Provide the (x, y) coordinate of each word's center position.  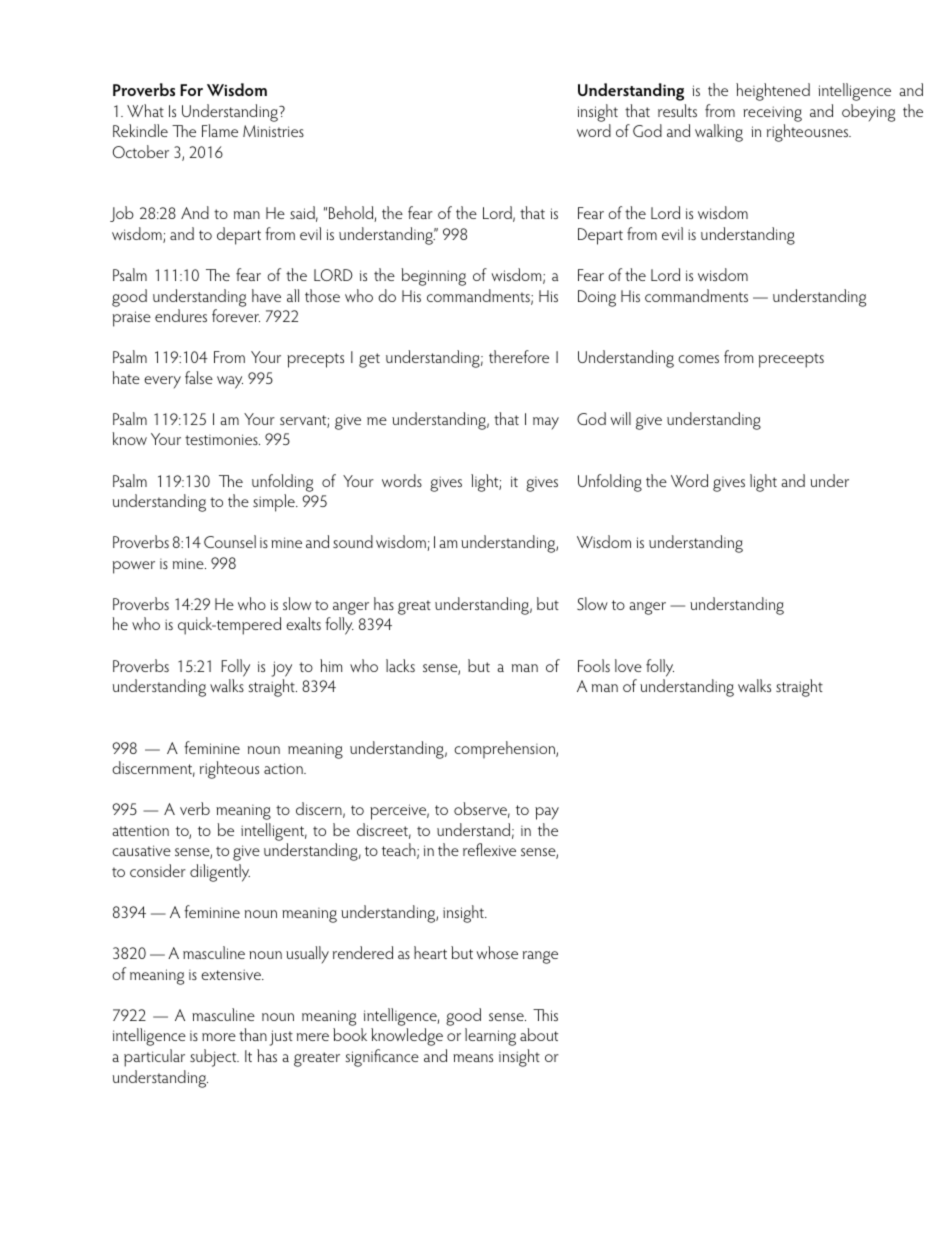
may (546, 423)
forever (236, 315)
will (620, 418)
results (677, 110)
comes (698, 359)
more (219, 1037)
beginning (434, 277)
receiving (772, 114)
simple (275, 503)
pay (547, 813)
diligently (220, 873)
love (628, 665)
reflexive (489, 849)
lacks (400, 665)
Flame (220, 130)
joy (282, 669)
